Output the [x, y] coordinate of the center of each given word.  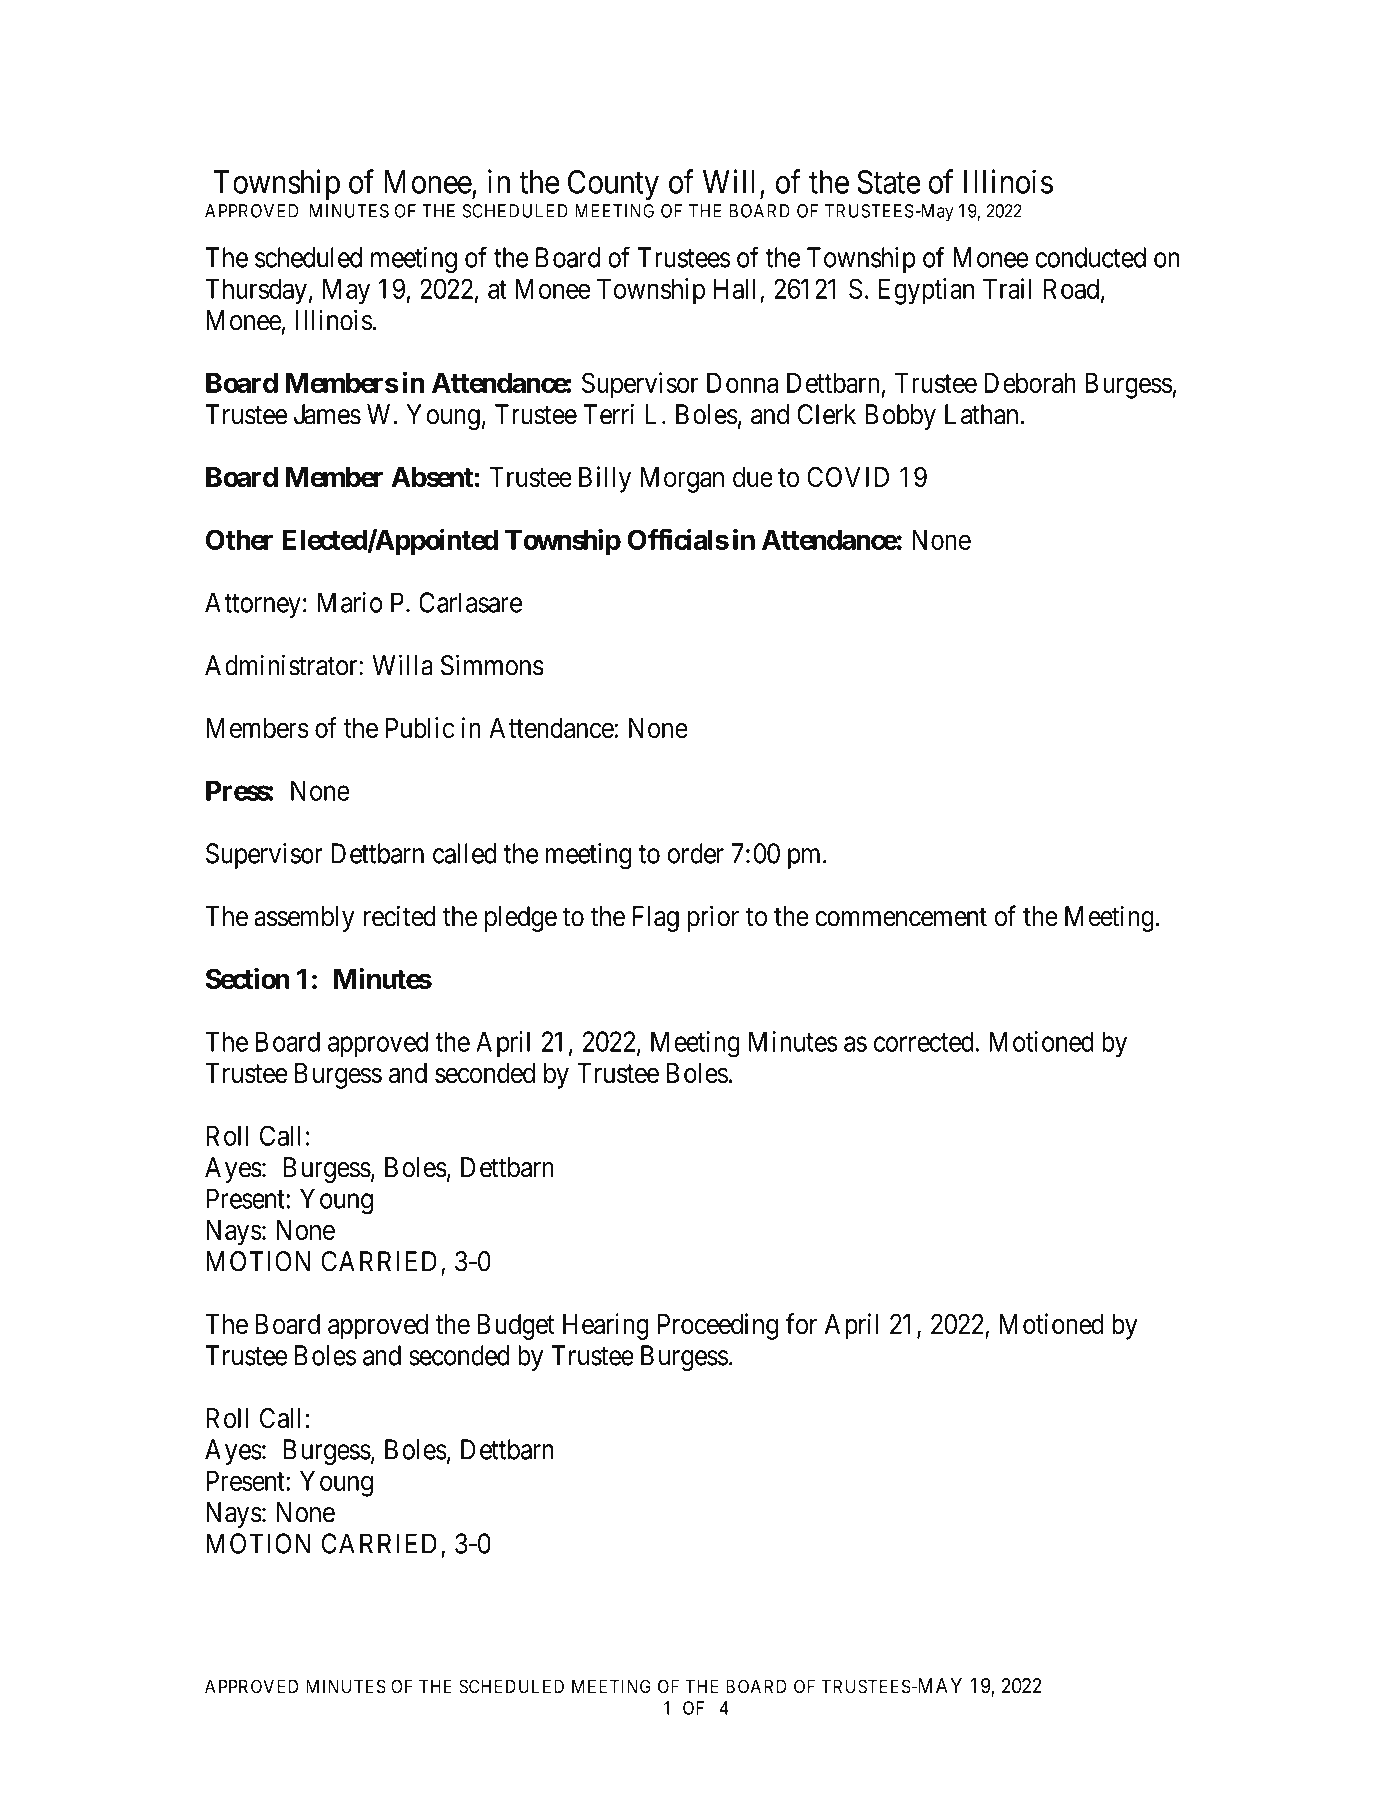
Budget [516, 1327]
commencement [901, 917]
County [613, 185]
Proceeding [718, 1326]
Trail [1007, 288]
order [696, 853]
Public [420, 727]
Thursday [256, 292]
